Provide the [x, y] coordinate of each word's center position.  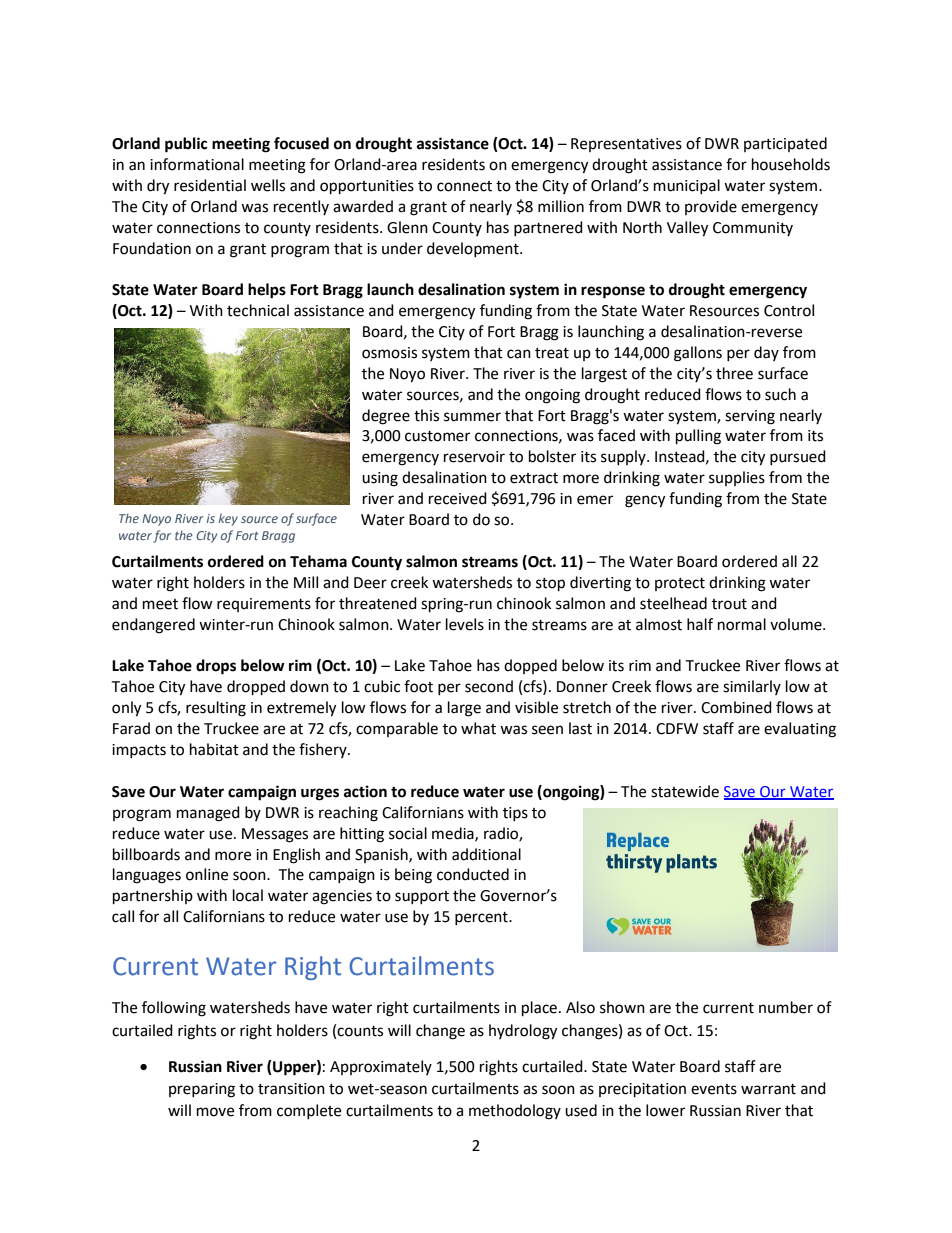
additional [486, 854]
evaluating [800, 730]
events [714, 1089]
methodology [515, 1112]
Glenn [407, 227]
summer [472, 417]
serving [750, 417]
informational [197, 164]
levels [465, 624]
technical [258, 310]
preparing [202, 1090]
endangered [153, 626]
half [700, 624]
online [207, 874]
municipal [687, 186]
